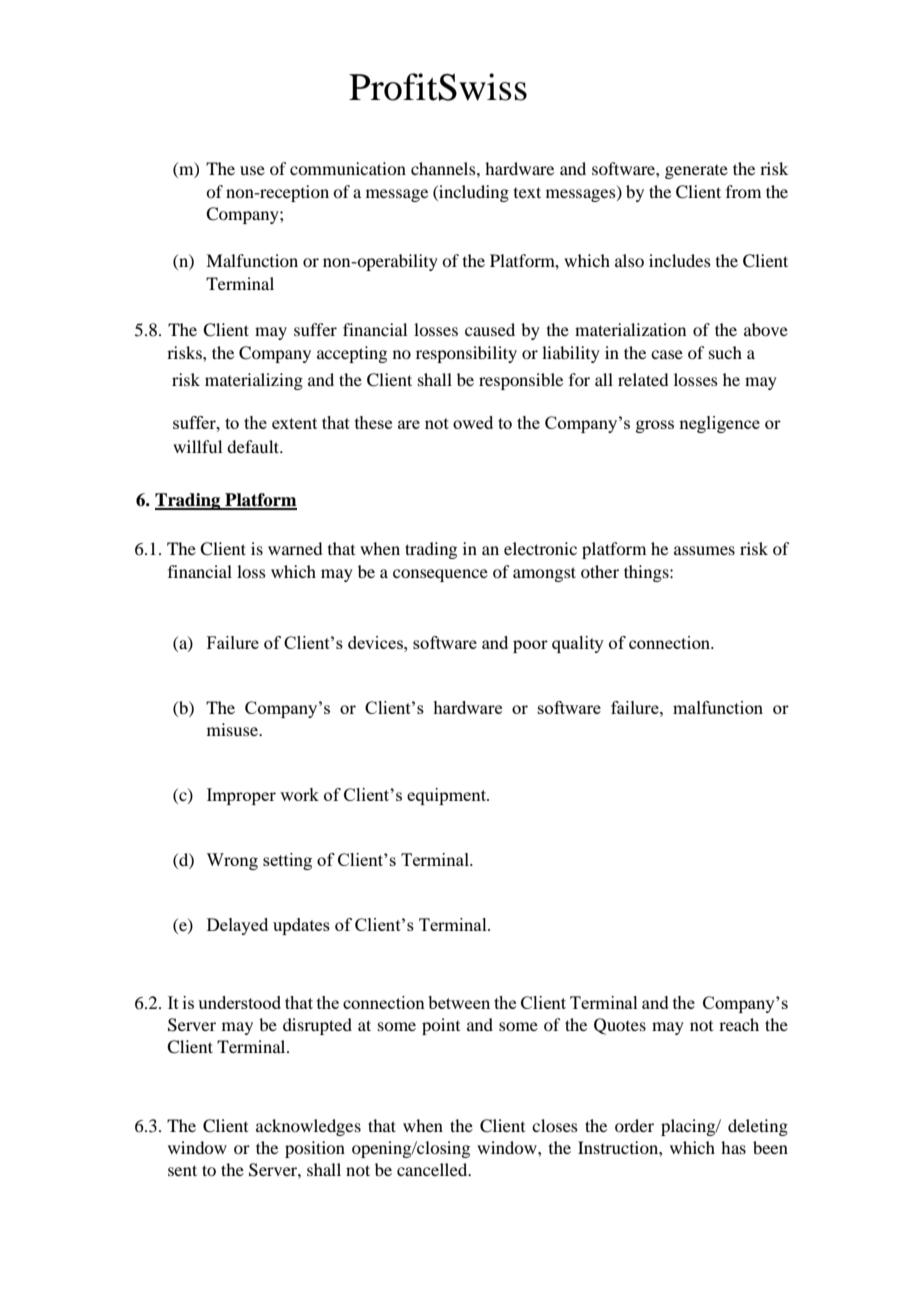  I want to click on generate, so click(696, 172).
